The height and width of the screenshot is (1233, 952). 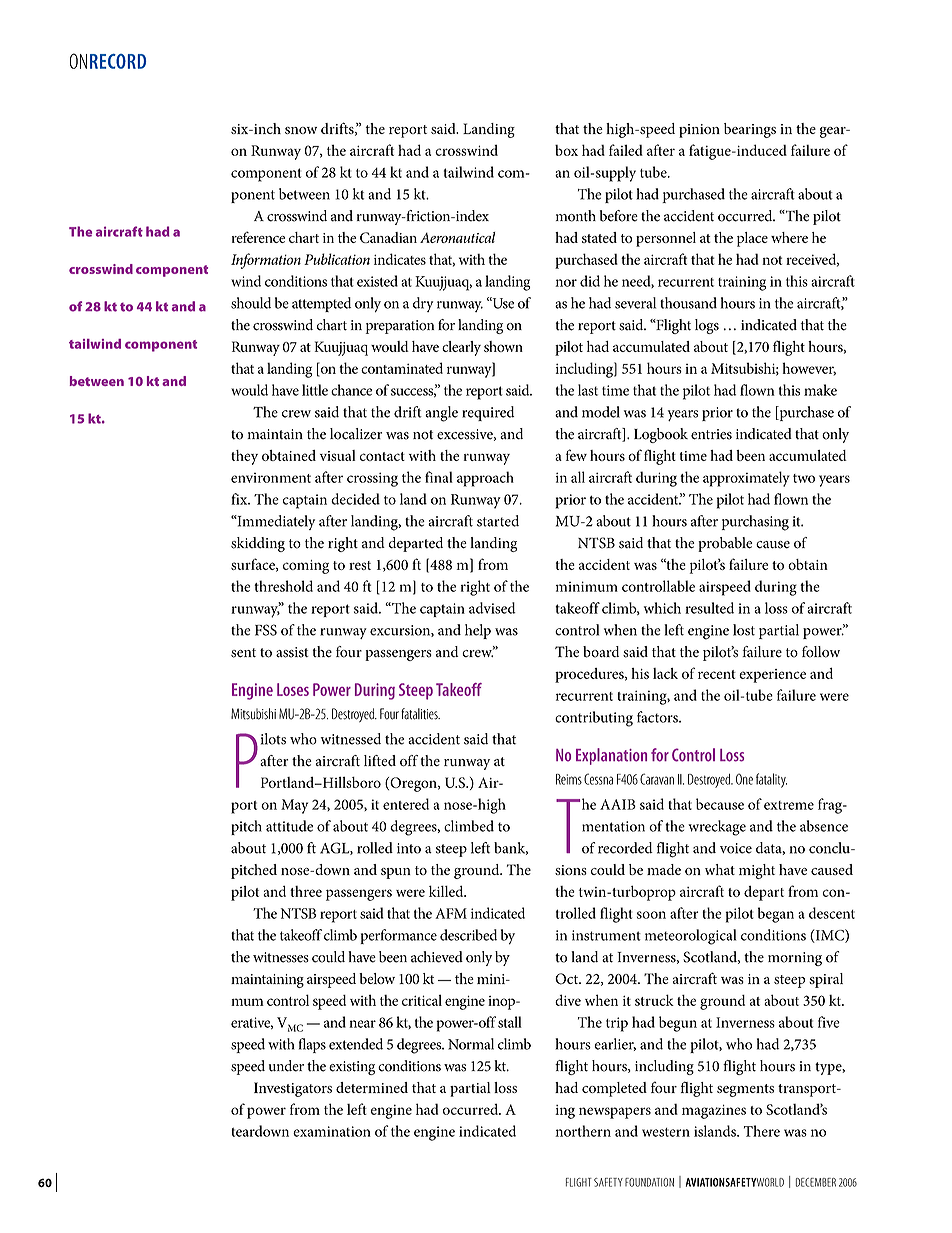 I want to click on bearings, so click(x=750, y=130).
